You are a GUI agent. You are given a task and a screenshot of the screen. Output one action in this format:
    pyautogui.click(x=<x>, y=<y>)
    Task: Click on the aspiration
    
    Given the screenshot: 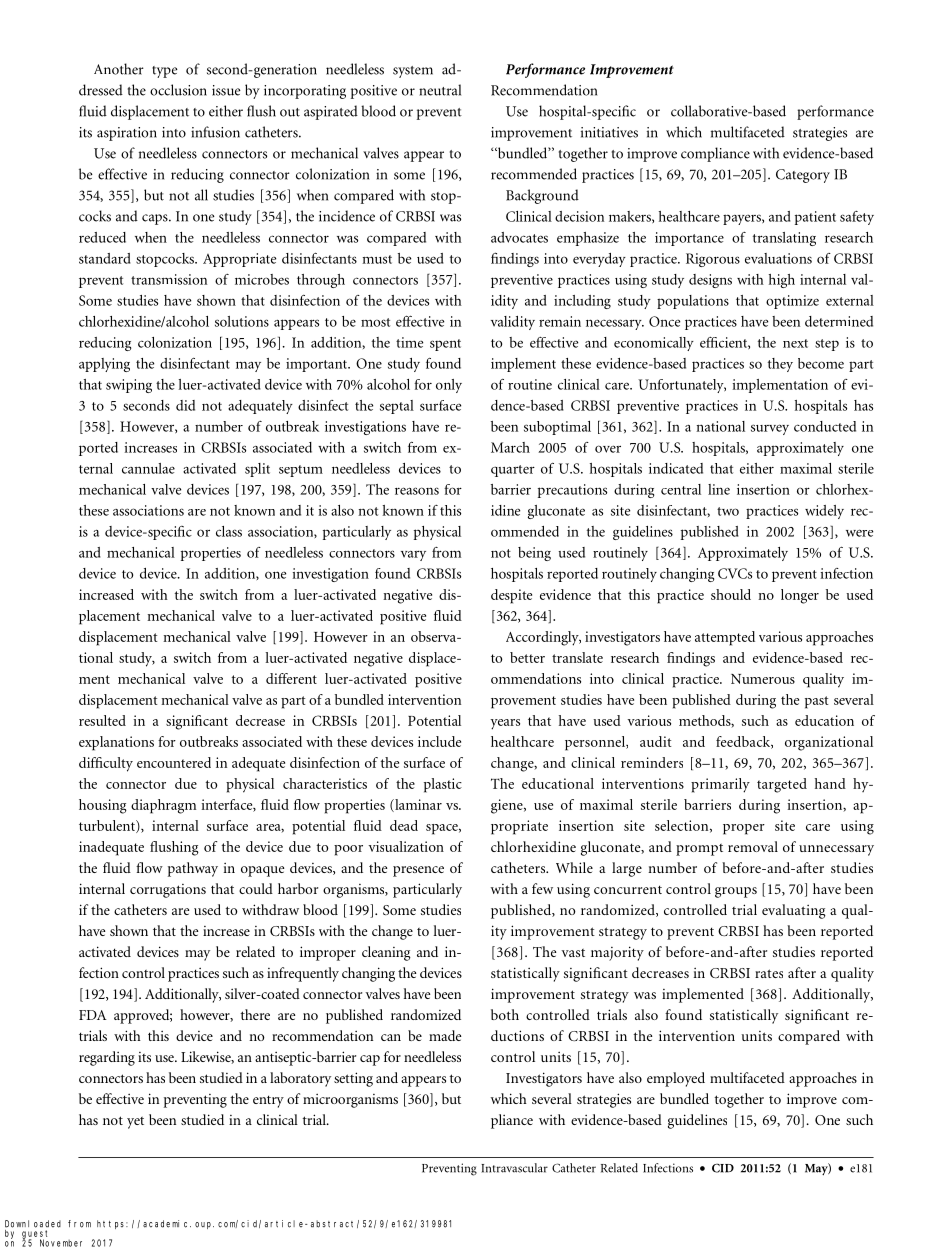 What is the action you would take?
    pyautogui.click(x=127, y=134)
